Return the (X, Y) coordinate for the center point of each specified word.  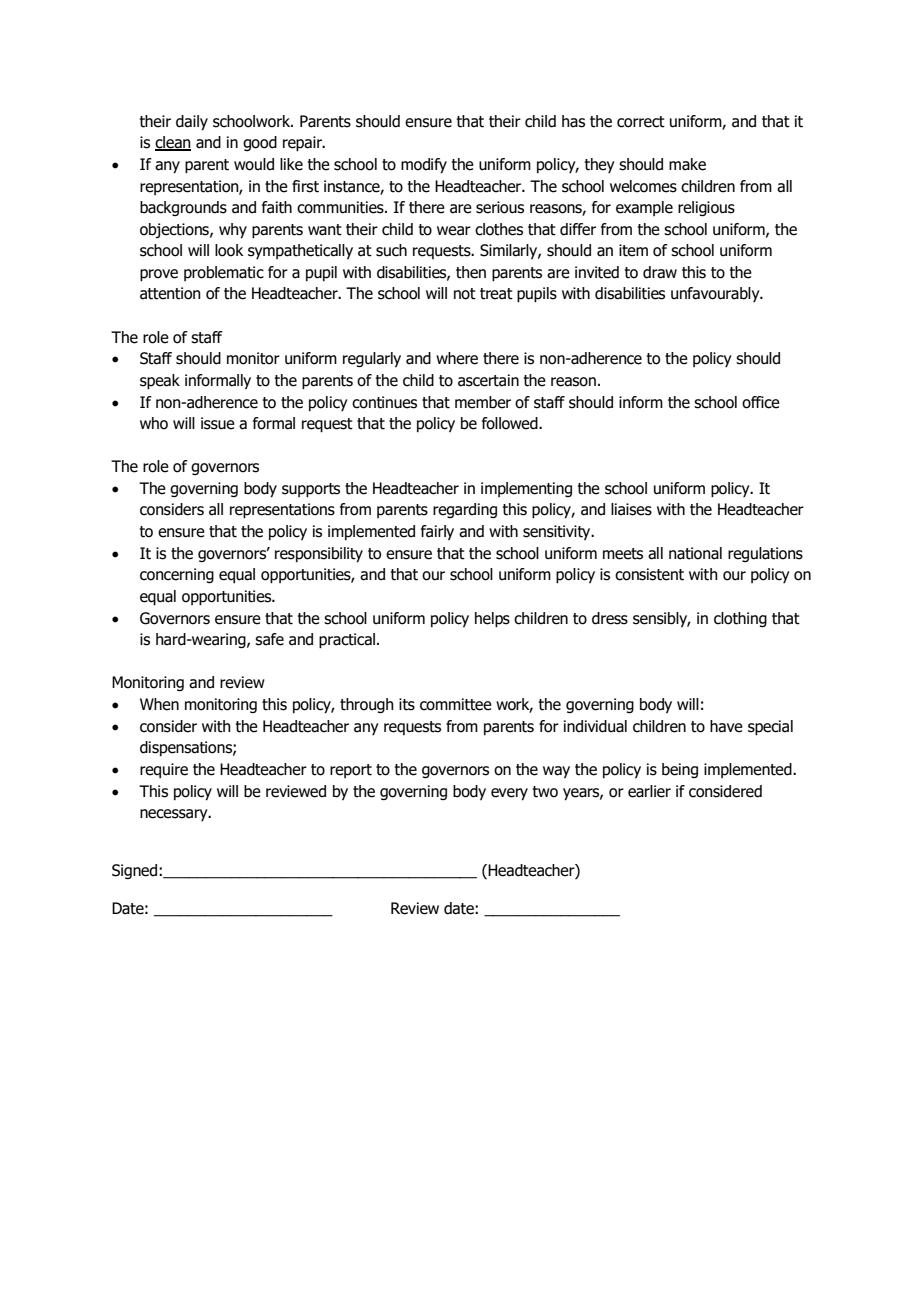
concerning (177, 575)
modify (424, 166)
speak (160, 382)
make (687, 164)
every (509, 794)
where (457, 358)
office (761, 402)
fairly (437, 532)
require (164, 770)
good (260, 143)
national (695, 553)
